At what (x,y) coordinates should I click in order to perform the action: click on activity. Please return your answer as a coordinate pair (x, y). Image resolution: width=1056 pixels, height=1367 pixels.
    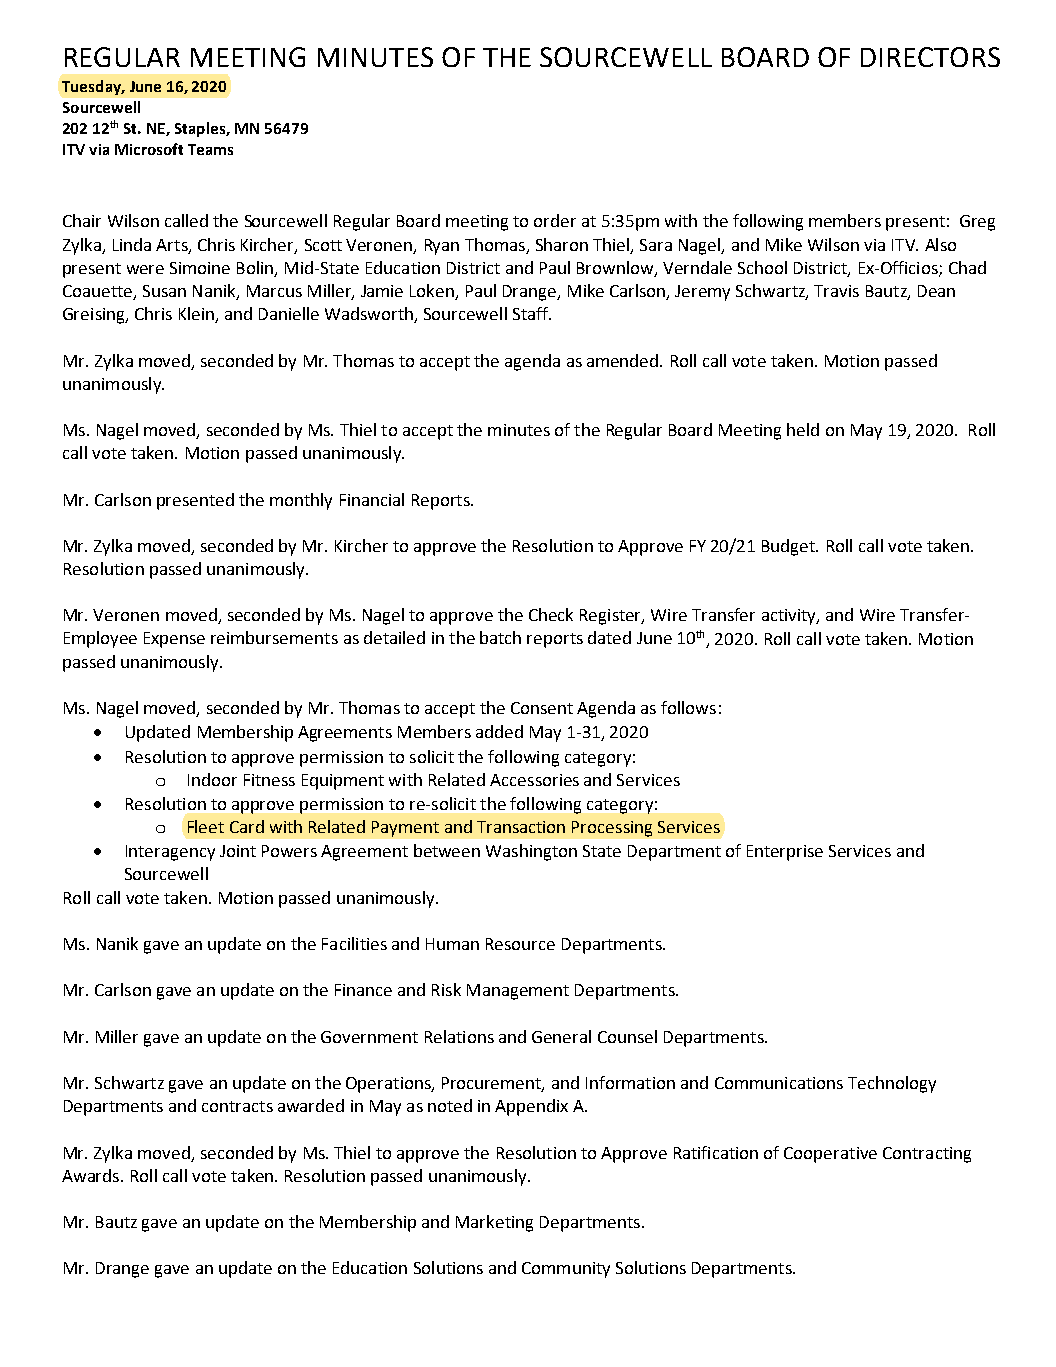
    Looking at the image, I should click on (790, 617).
